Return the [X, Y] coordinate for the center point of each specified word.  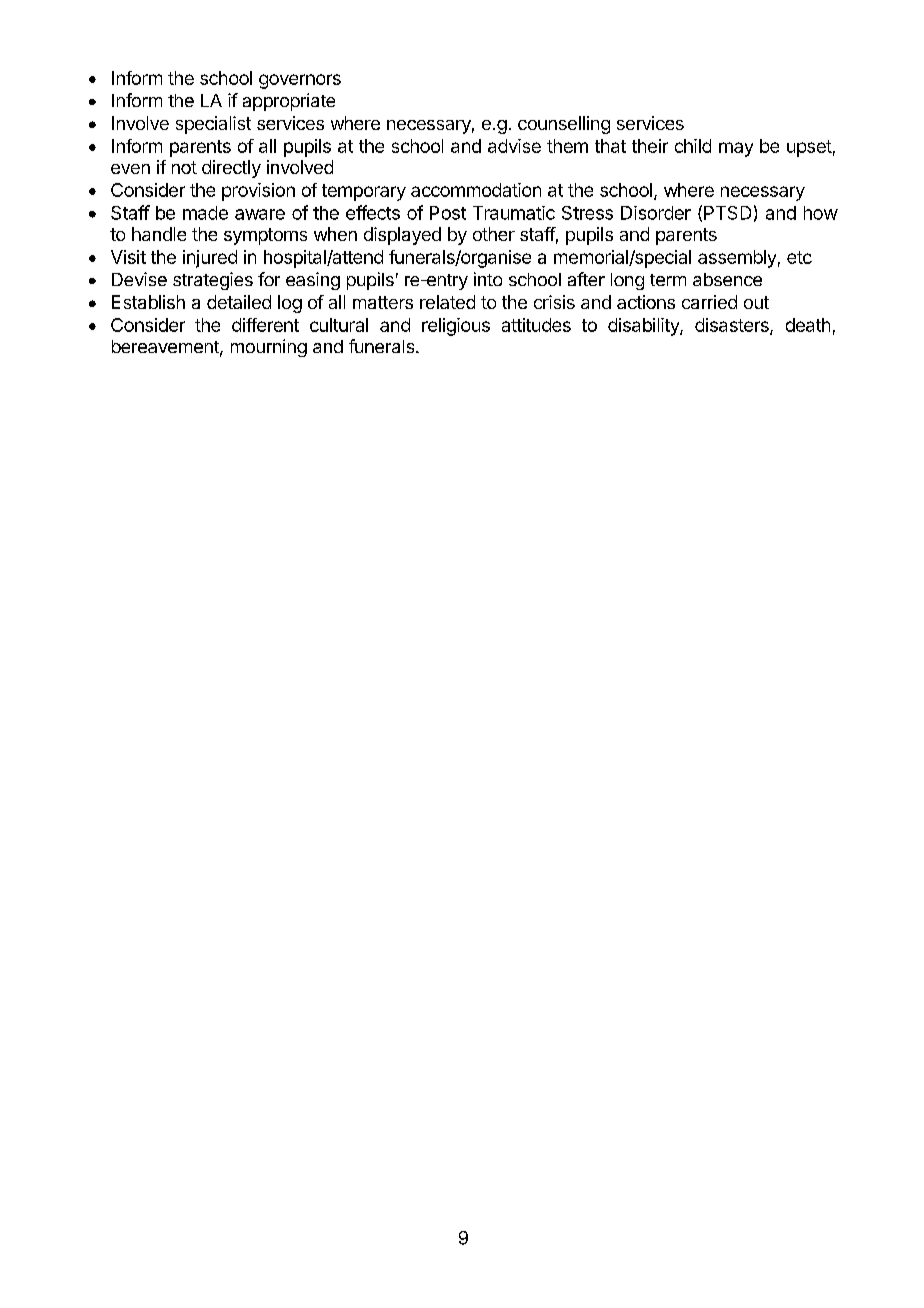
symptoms [265, 236]
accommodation [476, 190]
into [488, 279]
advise [514, 146]
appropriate [289, 102]
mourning [269, 348]
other [494, 234]
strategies [213, 281]
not [184, 167]
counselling [564, 125]
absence [727, 279]
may [736, 149]
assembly [737, 259]
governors [300, 81]
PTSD [727, 213]
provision [258, 192]
